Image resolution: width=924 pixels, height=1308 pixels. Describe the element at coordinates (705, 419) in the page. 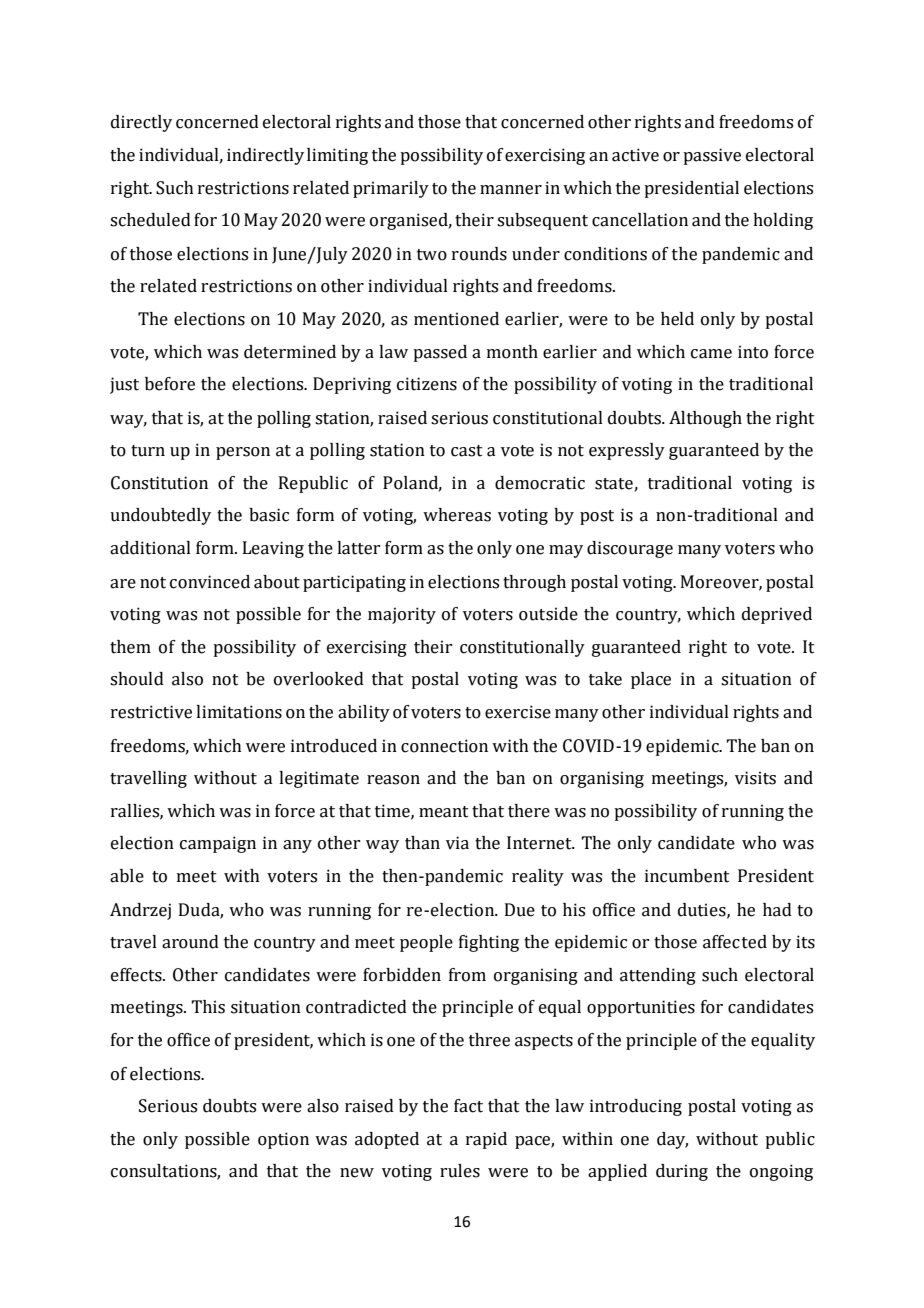

I see `Although` at that location.
